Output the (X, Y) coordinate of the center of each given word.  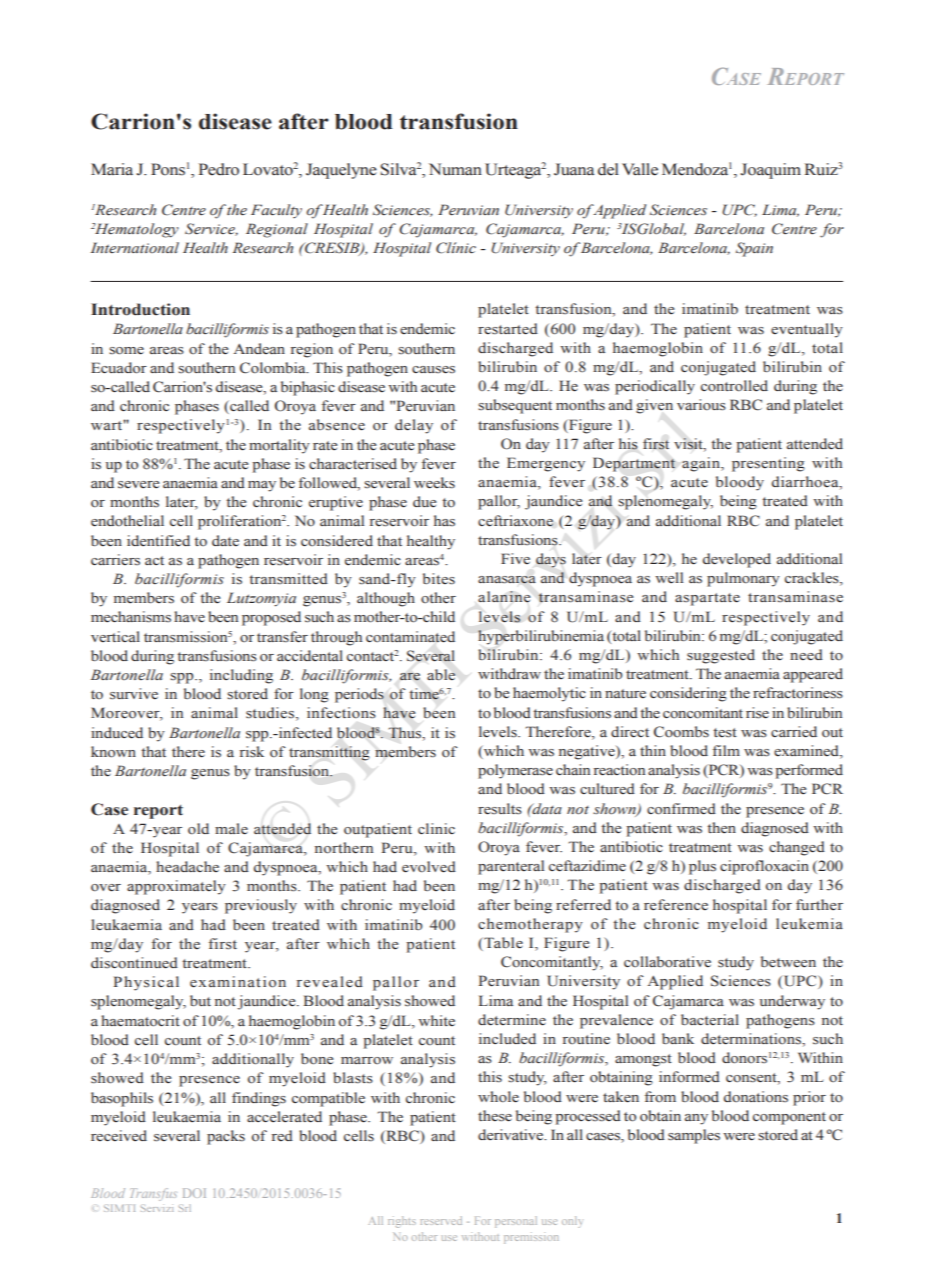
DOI (194, 1193)
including (241, 676)
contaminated (410, 637)
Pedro (218, 169)
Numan (455, 169)
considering (688, 694)
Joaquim (770, 171)
